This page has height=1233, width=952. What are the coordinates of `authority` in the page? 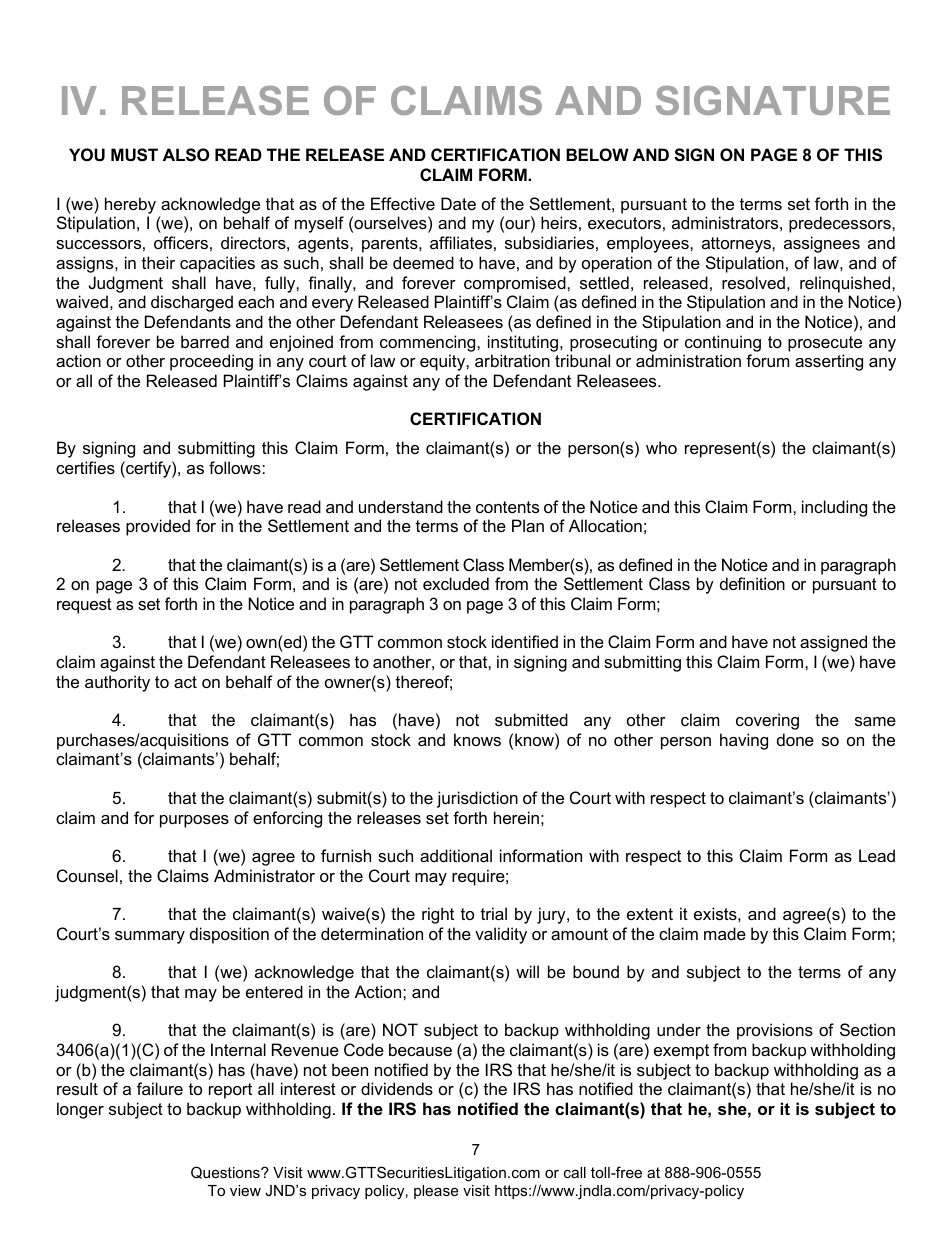 It's located at (117, 683).
